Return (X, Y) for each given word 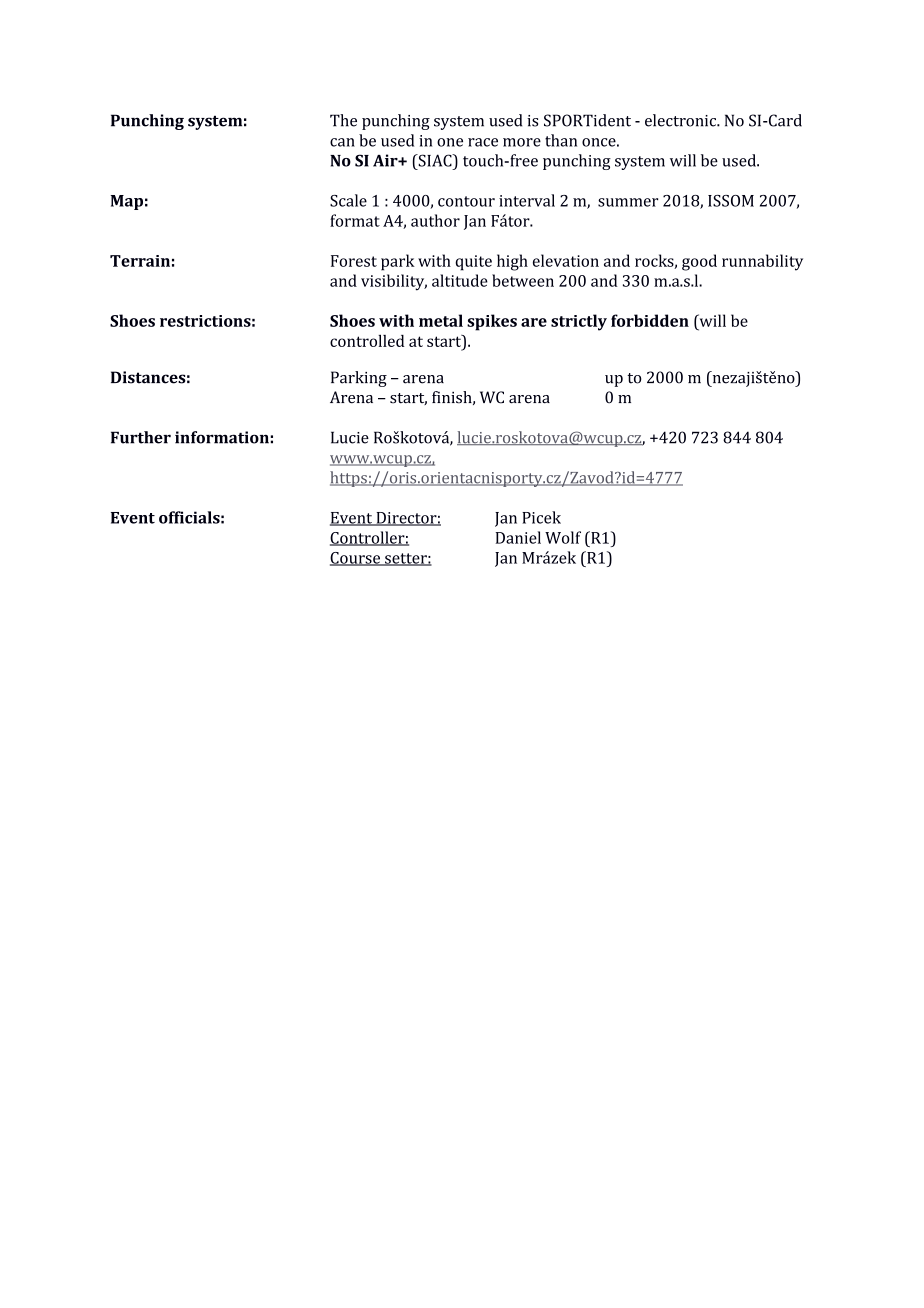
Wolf (563, 537)
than (561, 140)
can (342, 142)
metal (441, 320)
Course (356, 559)
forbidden (650, 320)
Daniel (518, 537)
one (450, 142)
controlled (367, 341)
